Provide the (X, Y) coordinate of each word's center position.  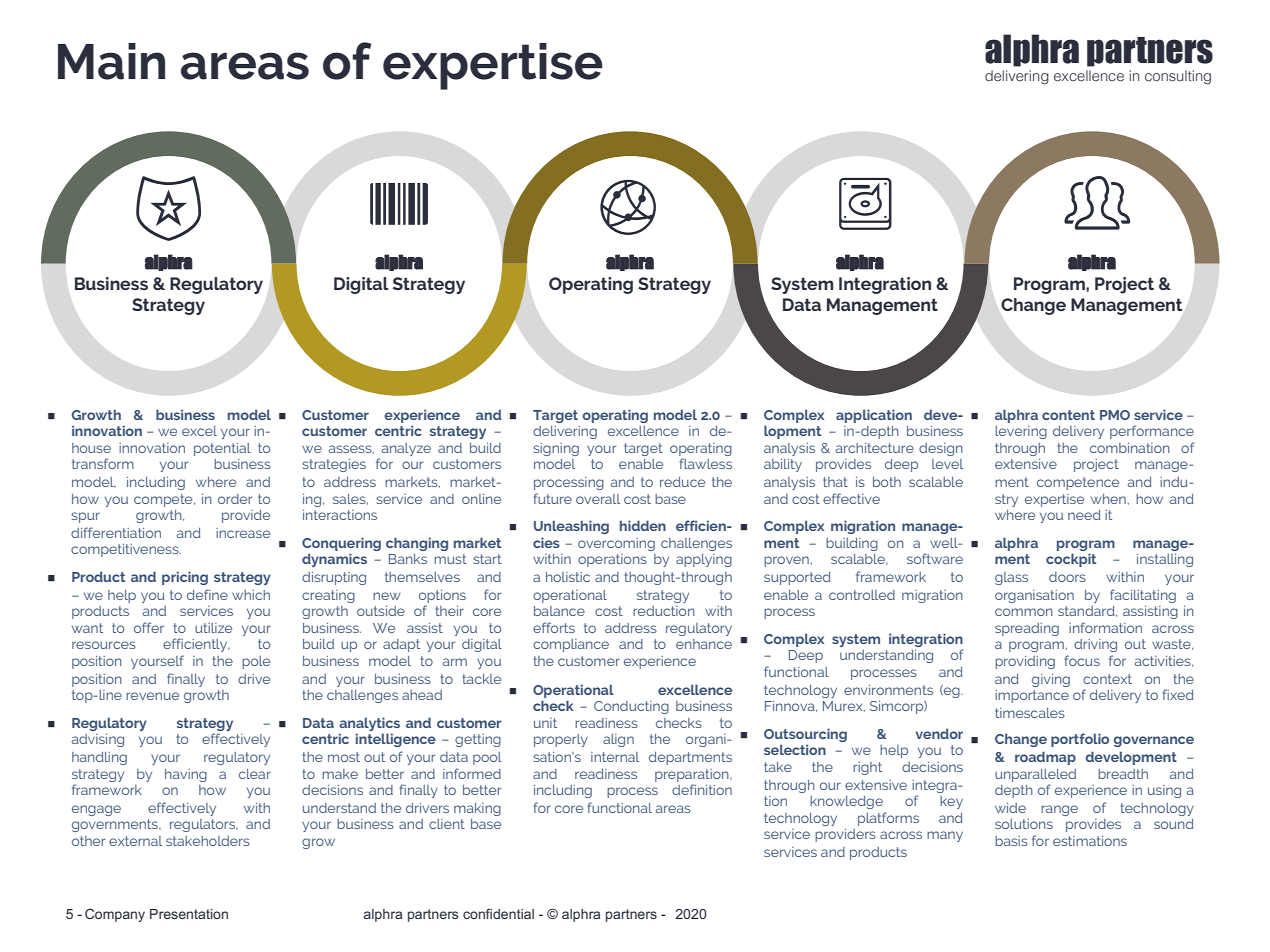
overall (598, 499)
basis (1011, 841)
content (1068, 415)
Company (115, 915)
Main (111, 61)
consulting (1178, 77)
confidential (498, 913)
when (1108, 499)
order (235, 499)
